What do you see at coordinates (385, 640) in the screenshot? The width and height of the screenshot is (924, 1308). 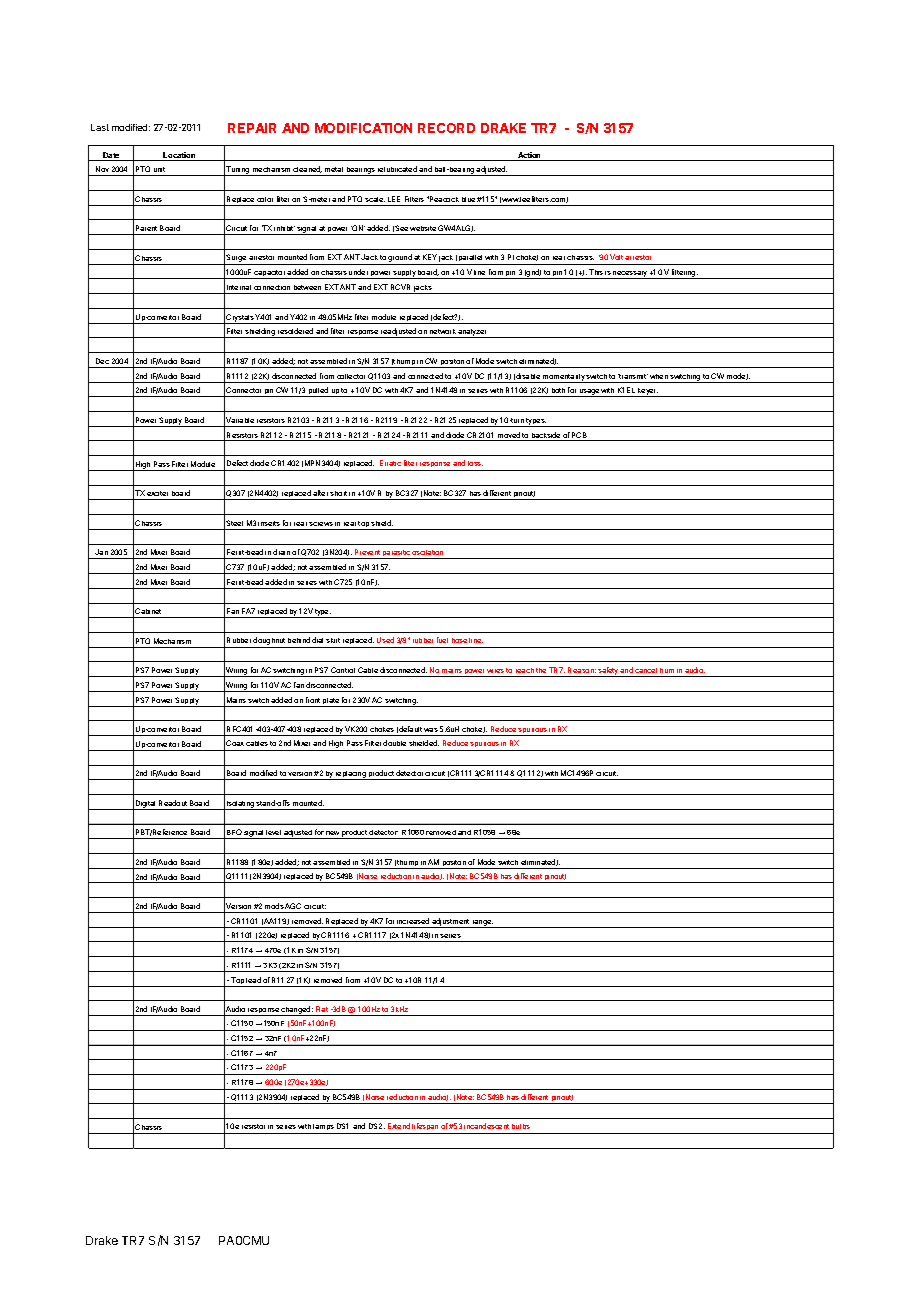 I see `Used` at bounding box center [385, 640].
